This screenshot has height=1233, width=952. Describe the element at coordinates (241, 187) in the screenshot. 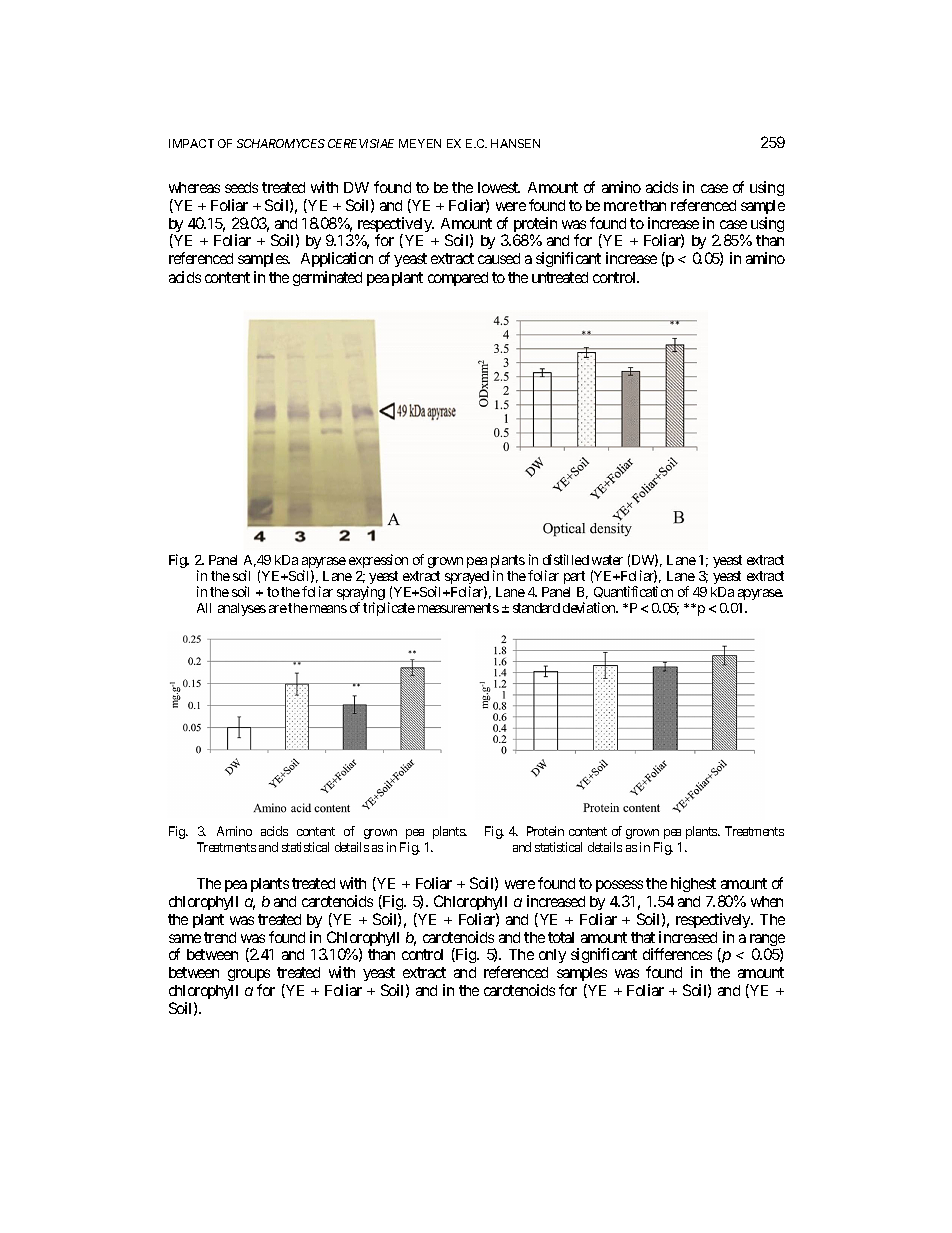

I see `seeds` at that location.
